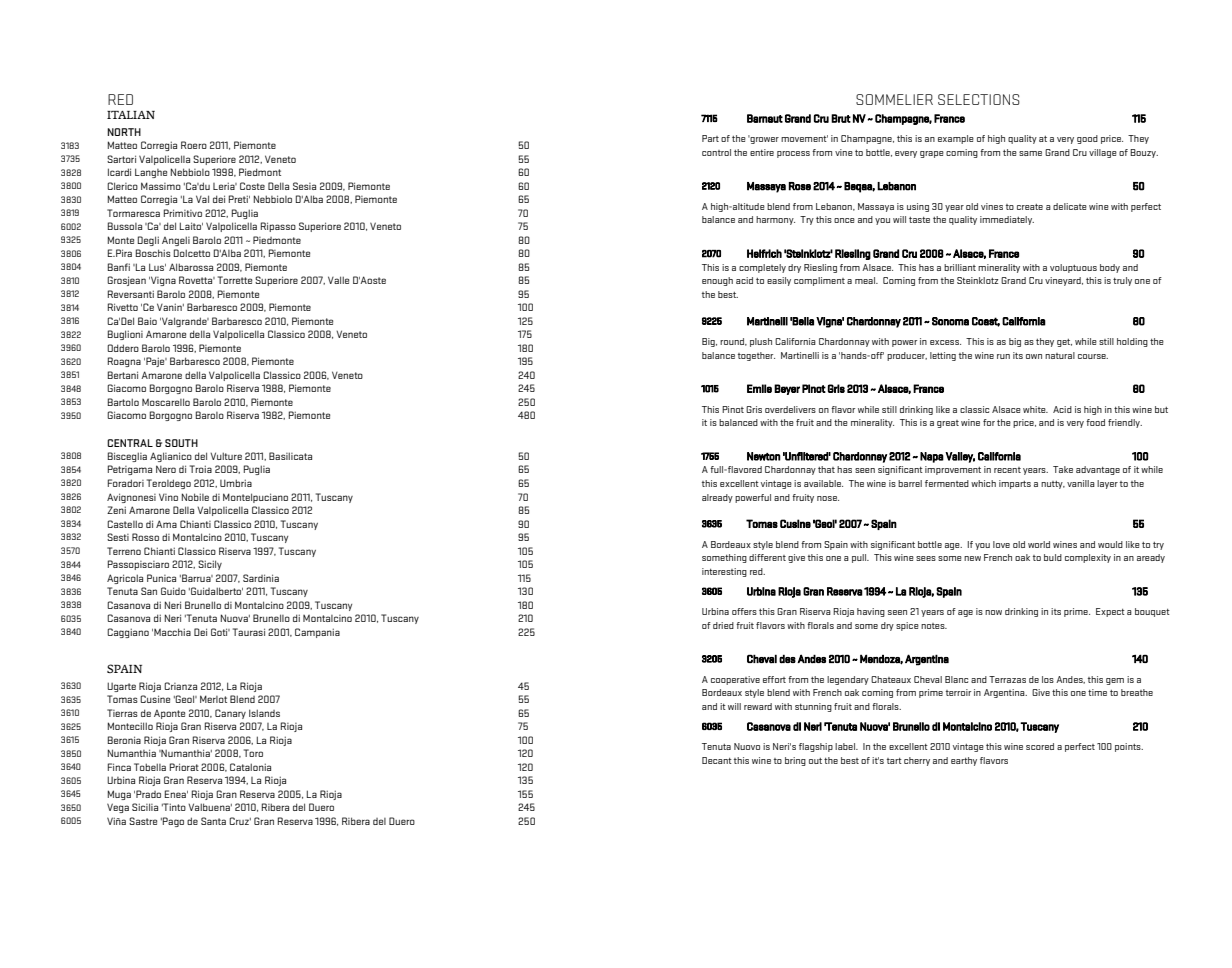 This screenshot has width=1232, height=968. Describe the element at coordinates (763, 456) in the screenshot. I see `Newton` at that location.
